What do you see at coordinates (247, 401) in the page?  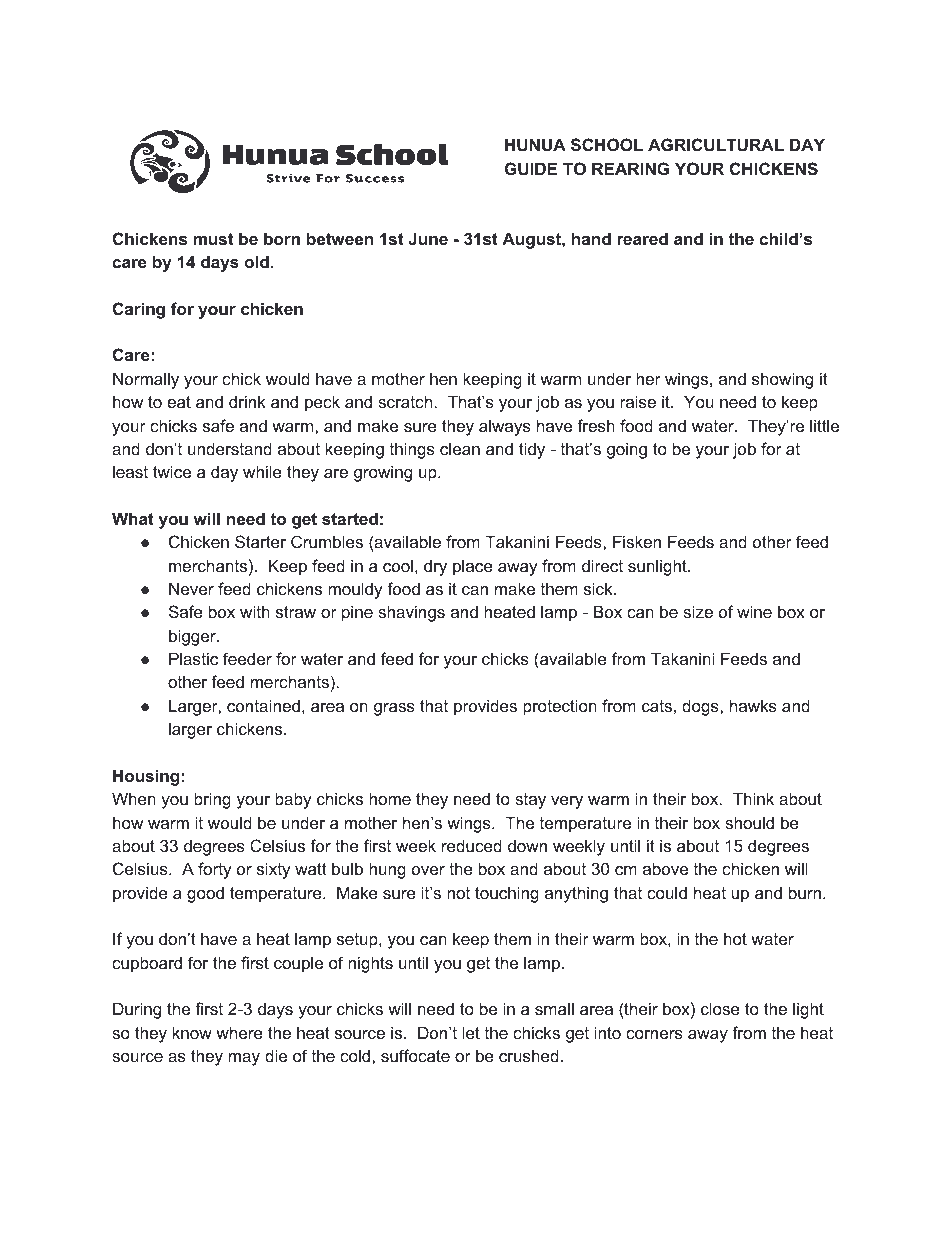 I see `drink` at bounding box center [247, 401].
